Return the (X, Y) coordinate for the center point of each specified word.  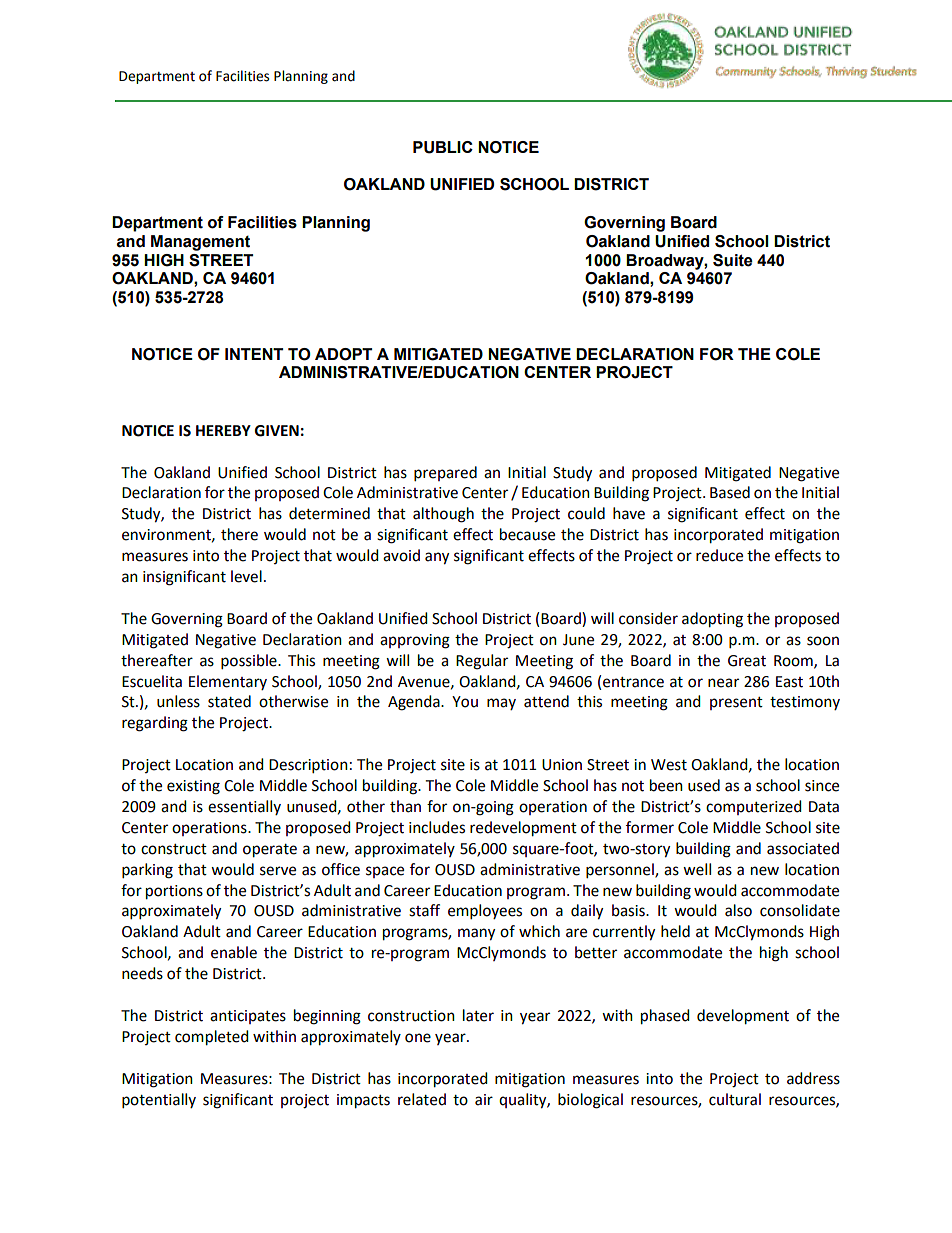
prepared (445, 474)
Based (730, 492)
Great (747, 661)
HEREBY (223, 430)
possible (250, 662)
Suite (733, 260)
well (697, 869)
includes (437, 827)
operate (270, 851)
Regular (482, 662)
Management (200, 243)
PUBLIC (443, 147)
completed (212, 1038)
